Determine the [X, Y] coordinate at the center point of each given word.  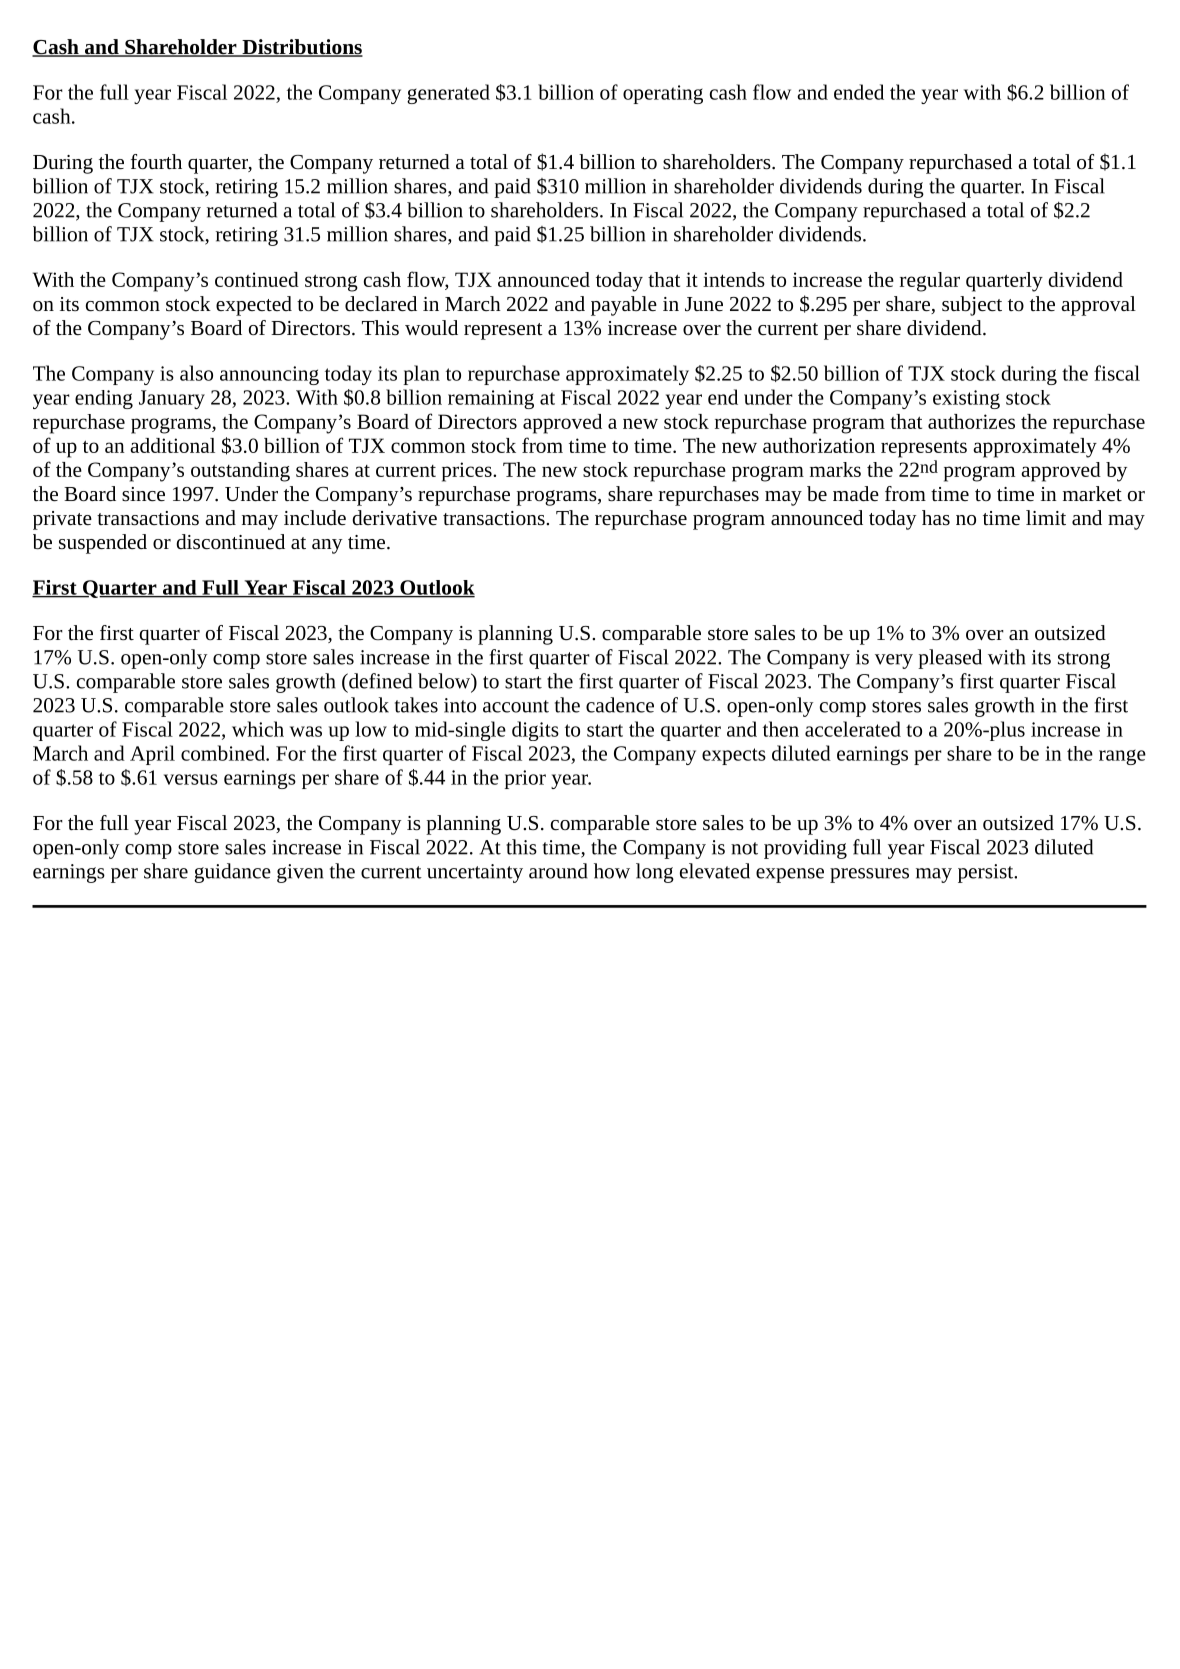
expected [254, 306]
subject [972, 306]
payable [624, 306]
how [612, 871]
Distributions [301, 48]
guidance [232, 873]
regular [930, 282]
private [62, 520]
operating [663, 94]
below [445, 681]
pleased [950, 659]
